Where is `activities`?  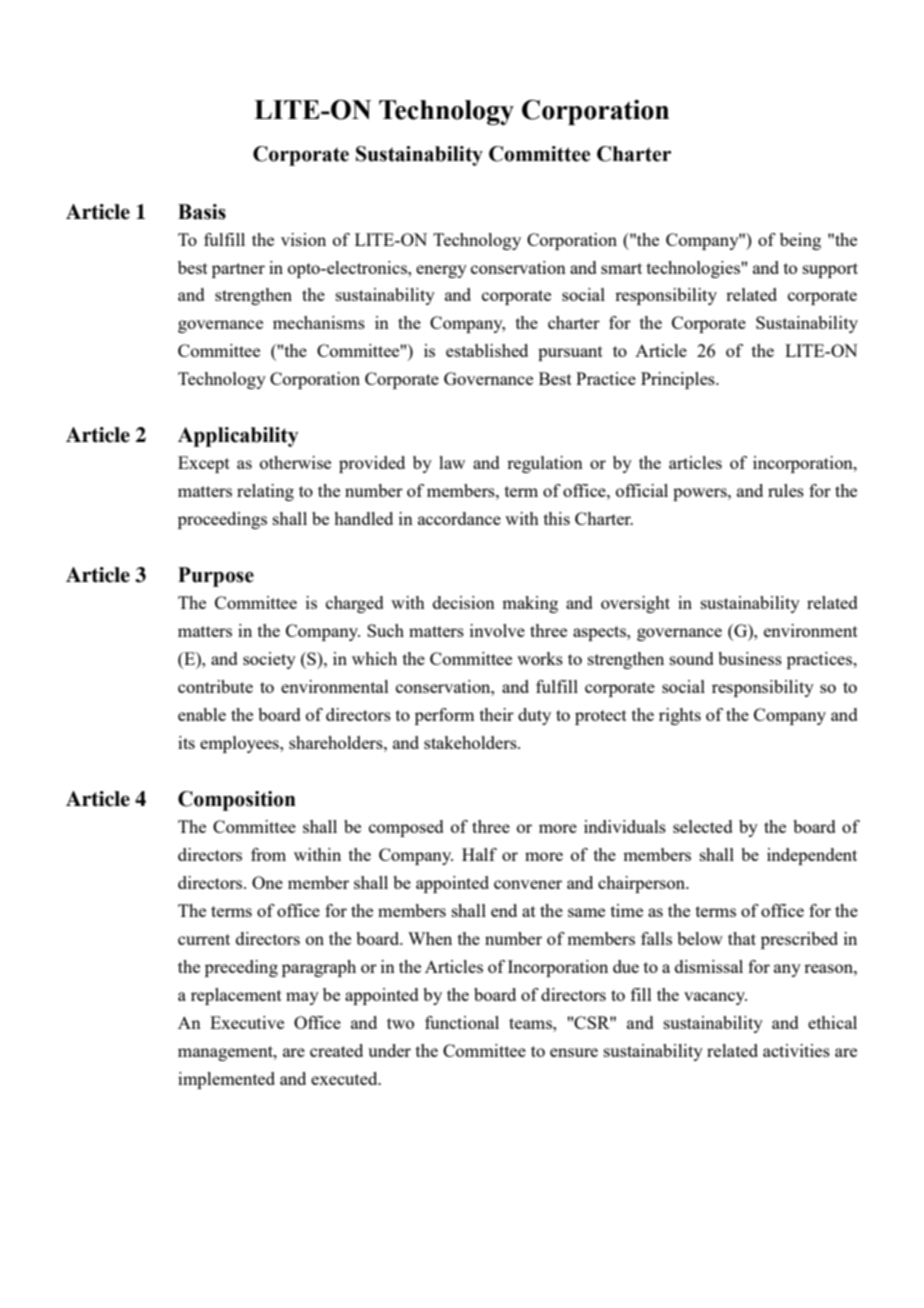 activities is located at coordinates (796, 1050).
